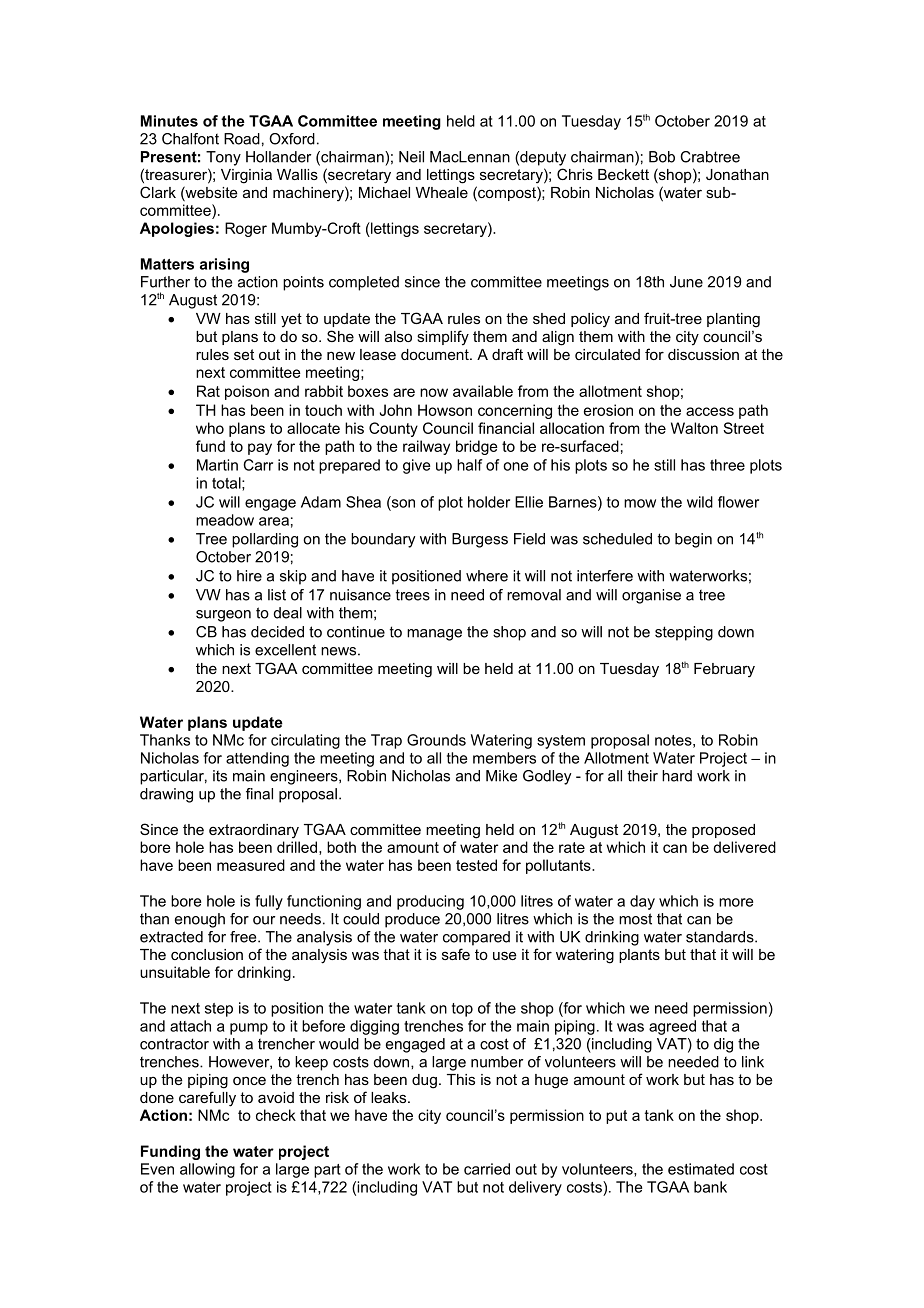 The image size is (924, 1308). I want to click on enough, so click(200, 920).
